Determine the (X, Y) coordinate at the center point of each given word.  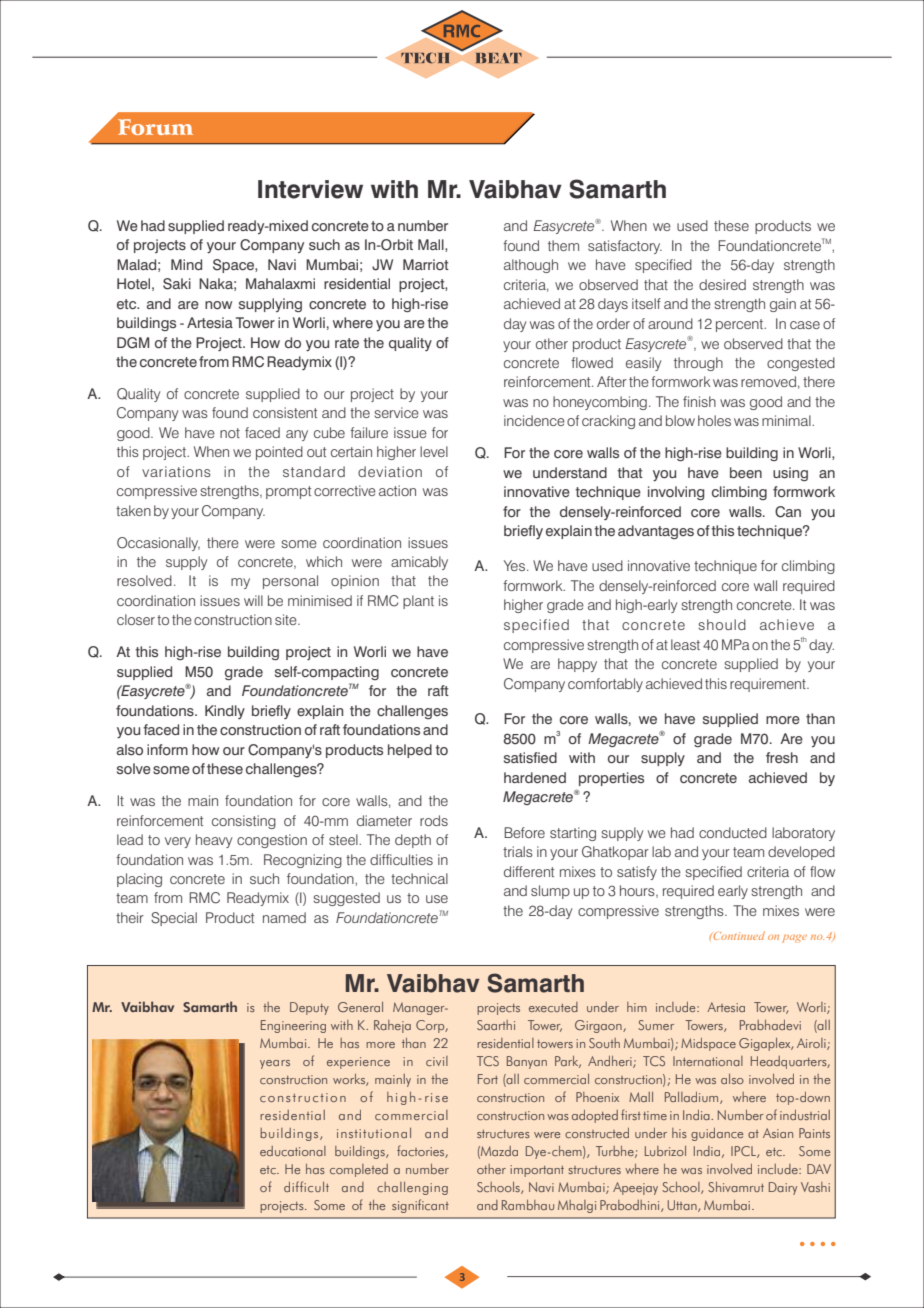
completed (359, 1170)
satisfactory (625, 247)
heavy (214, 841)
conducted (733, 832)
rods (434, 820)
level (434, 451)
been (746, 472)
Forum (155, 127)
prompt (288, 492)
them (563, 245)
